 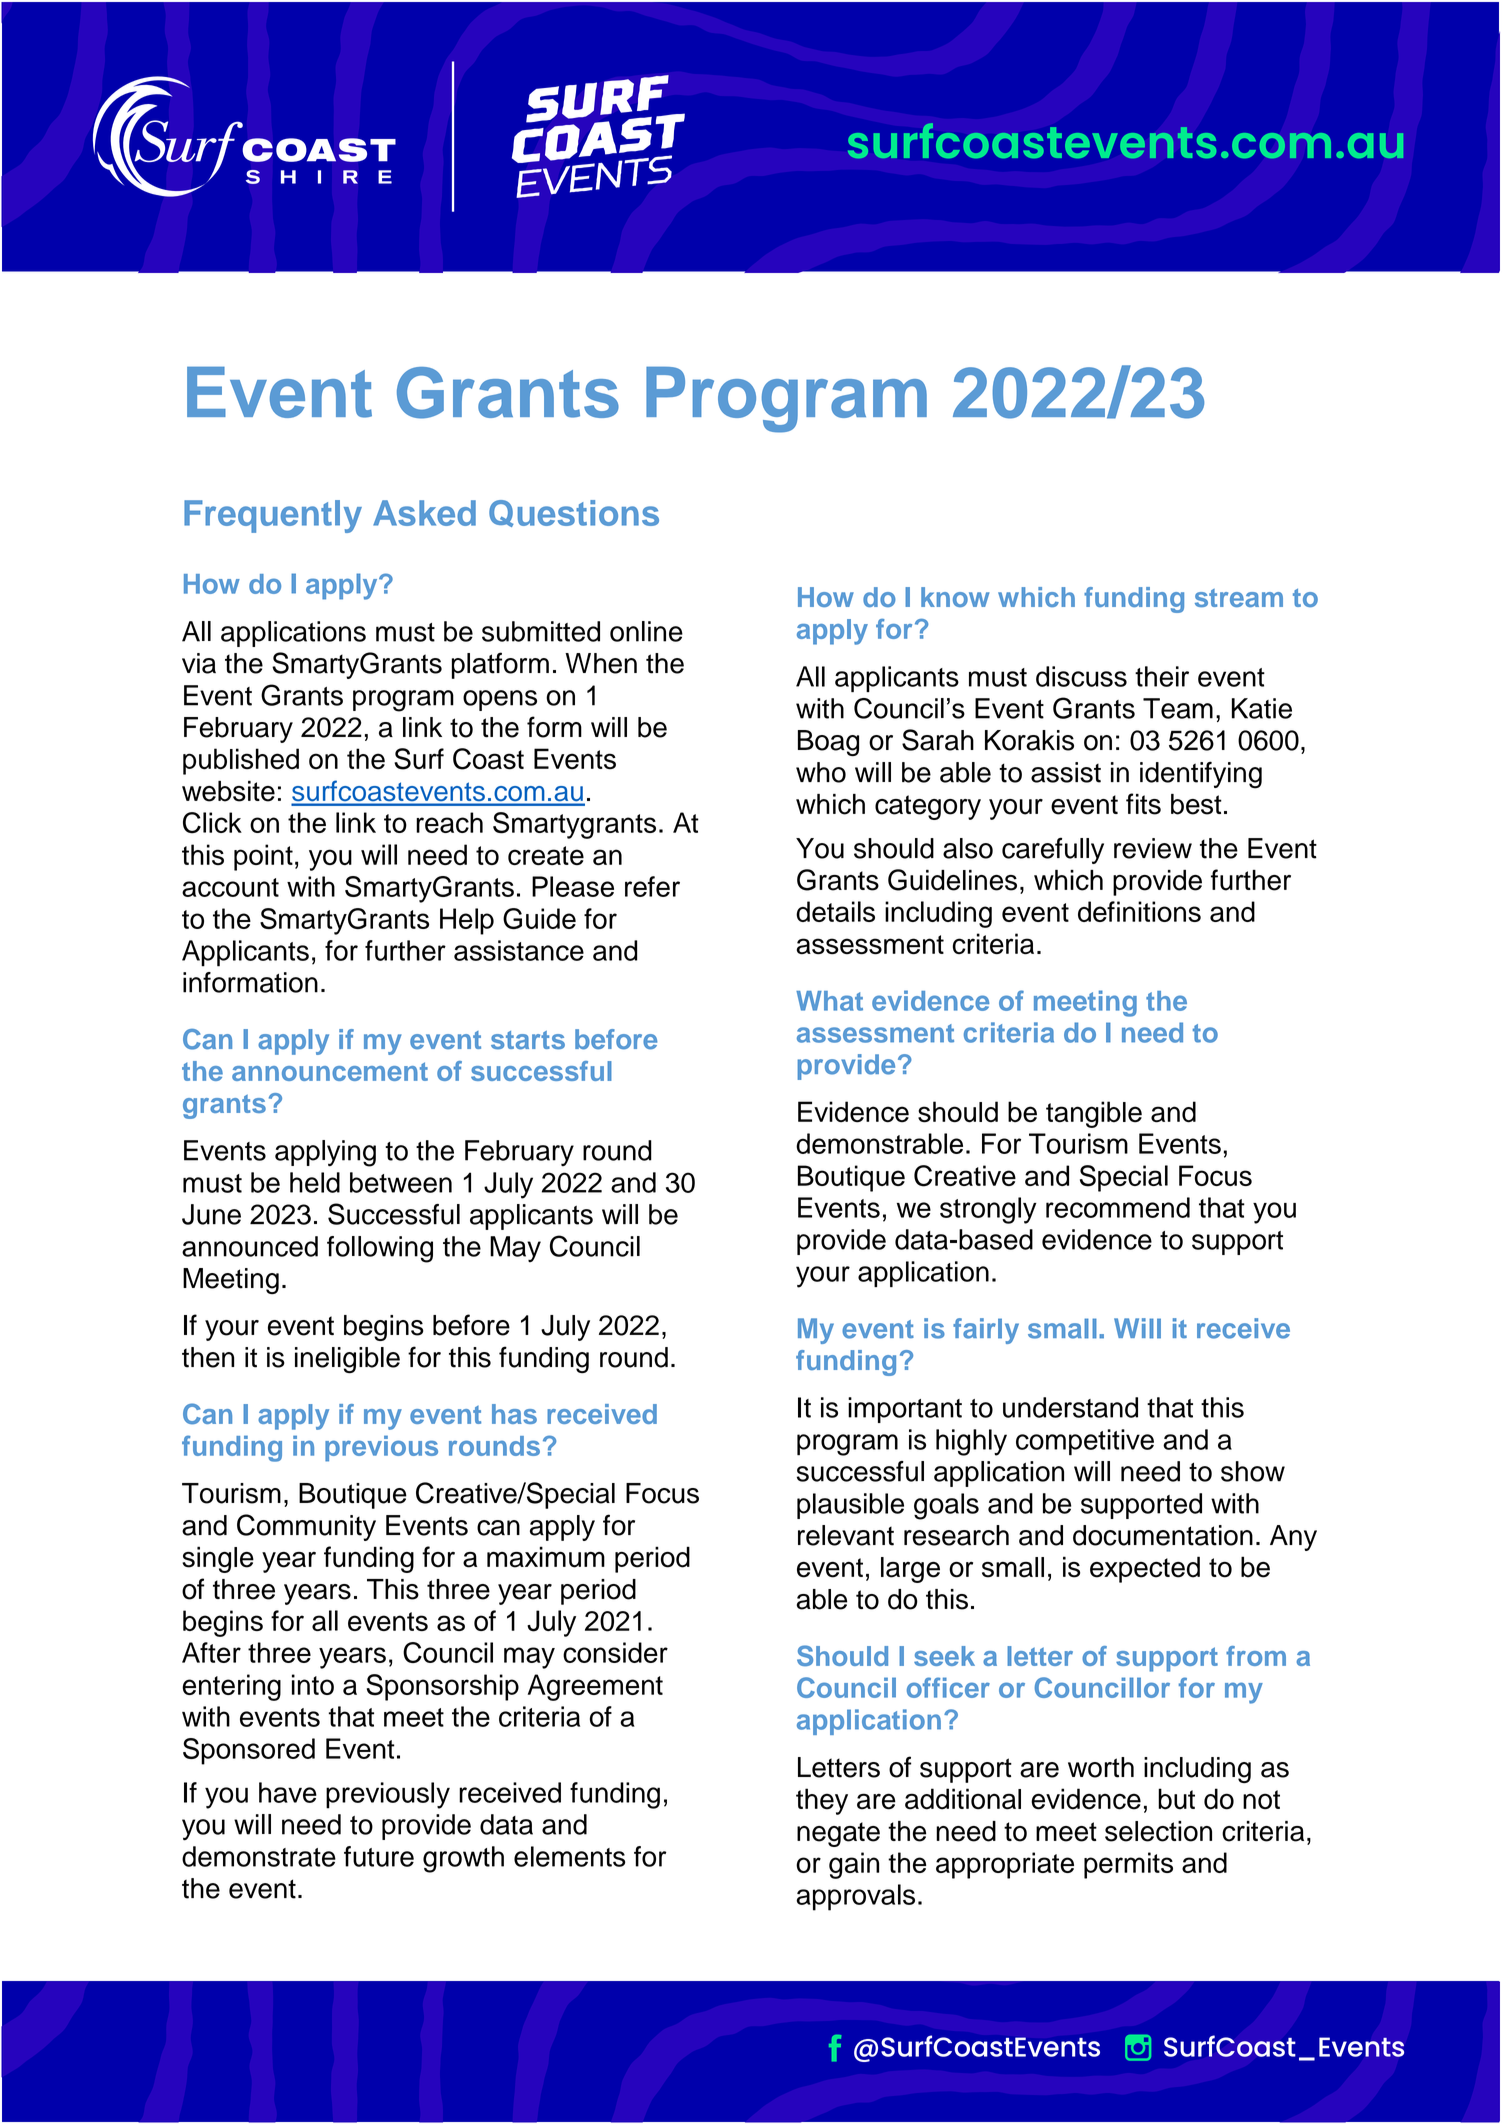 What do you see at coordinates (263, 857) in the document?
I see `point` at bounding box center [263, 857].
